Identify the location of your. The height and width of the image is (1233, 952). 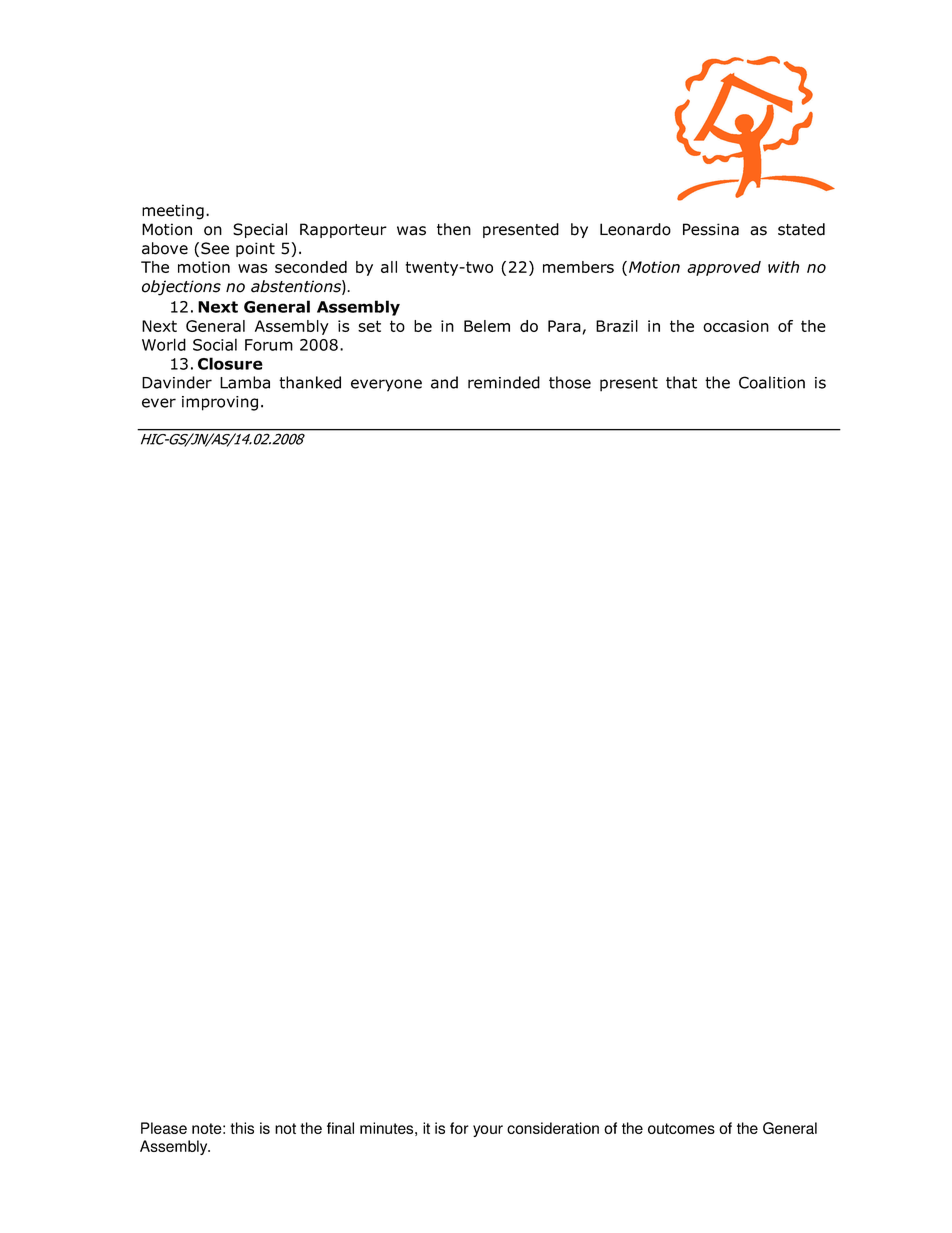
(488, 1131).
